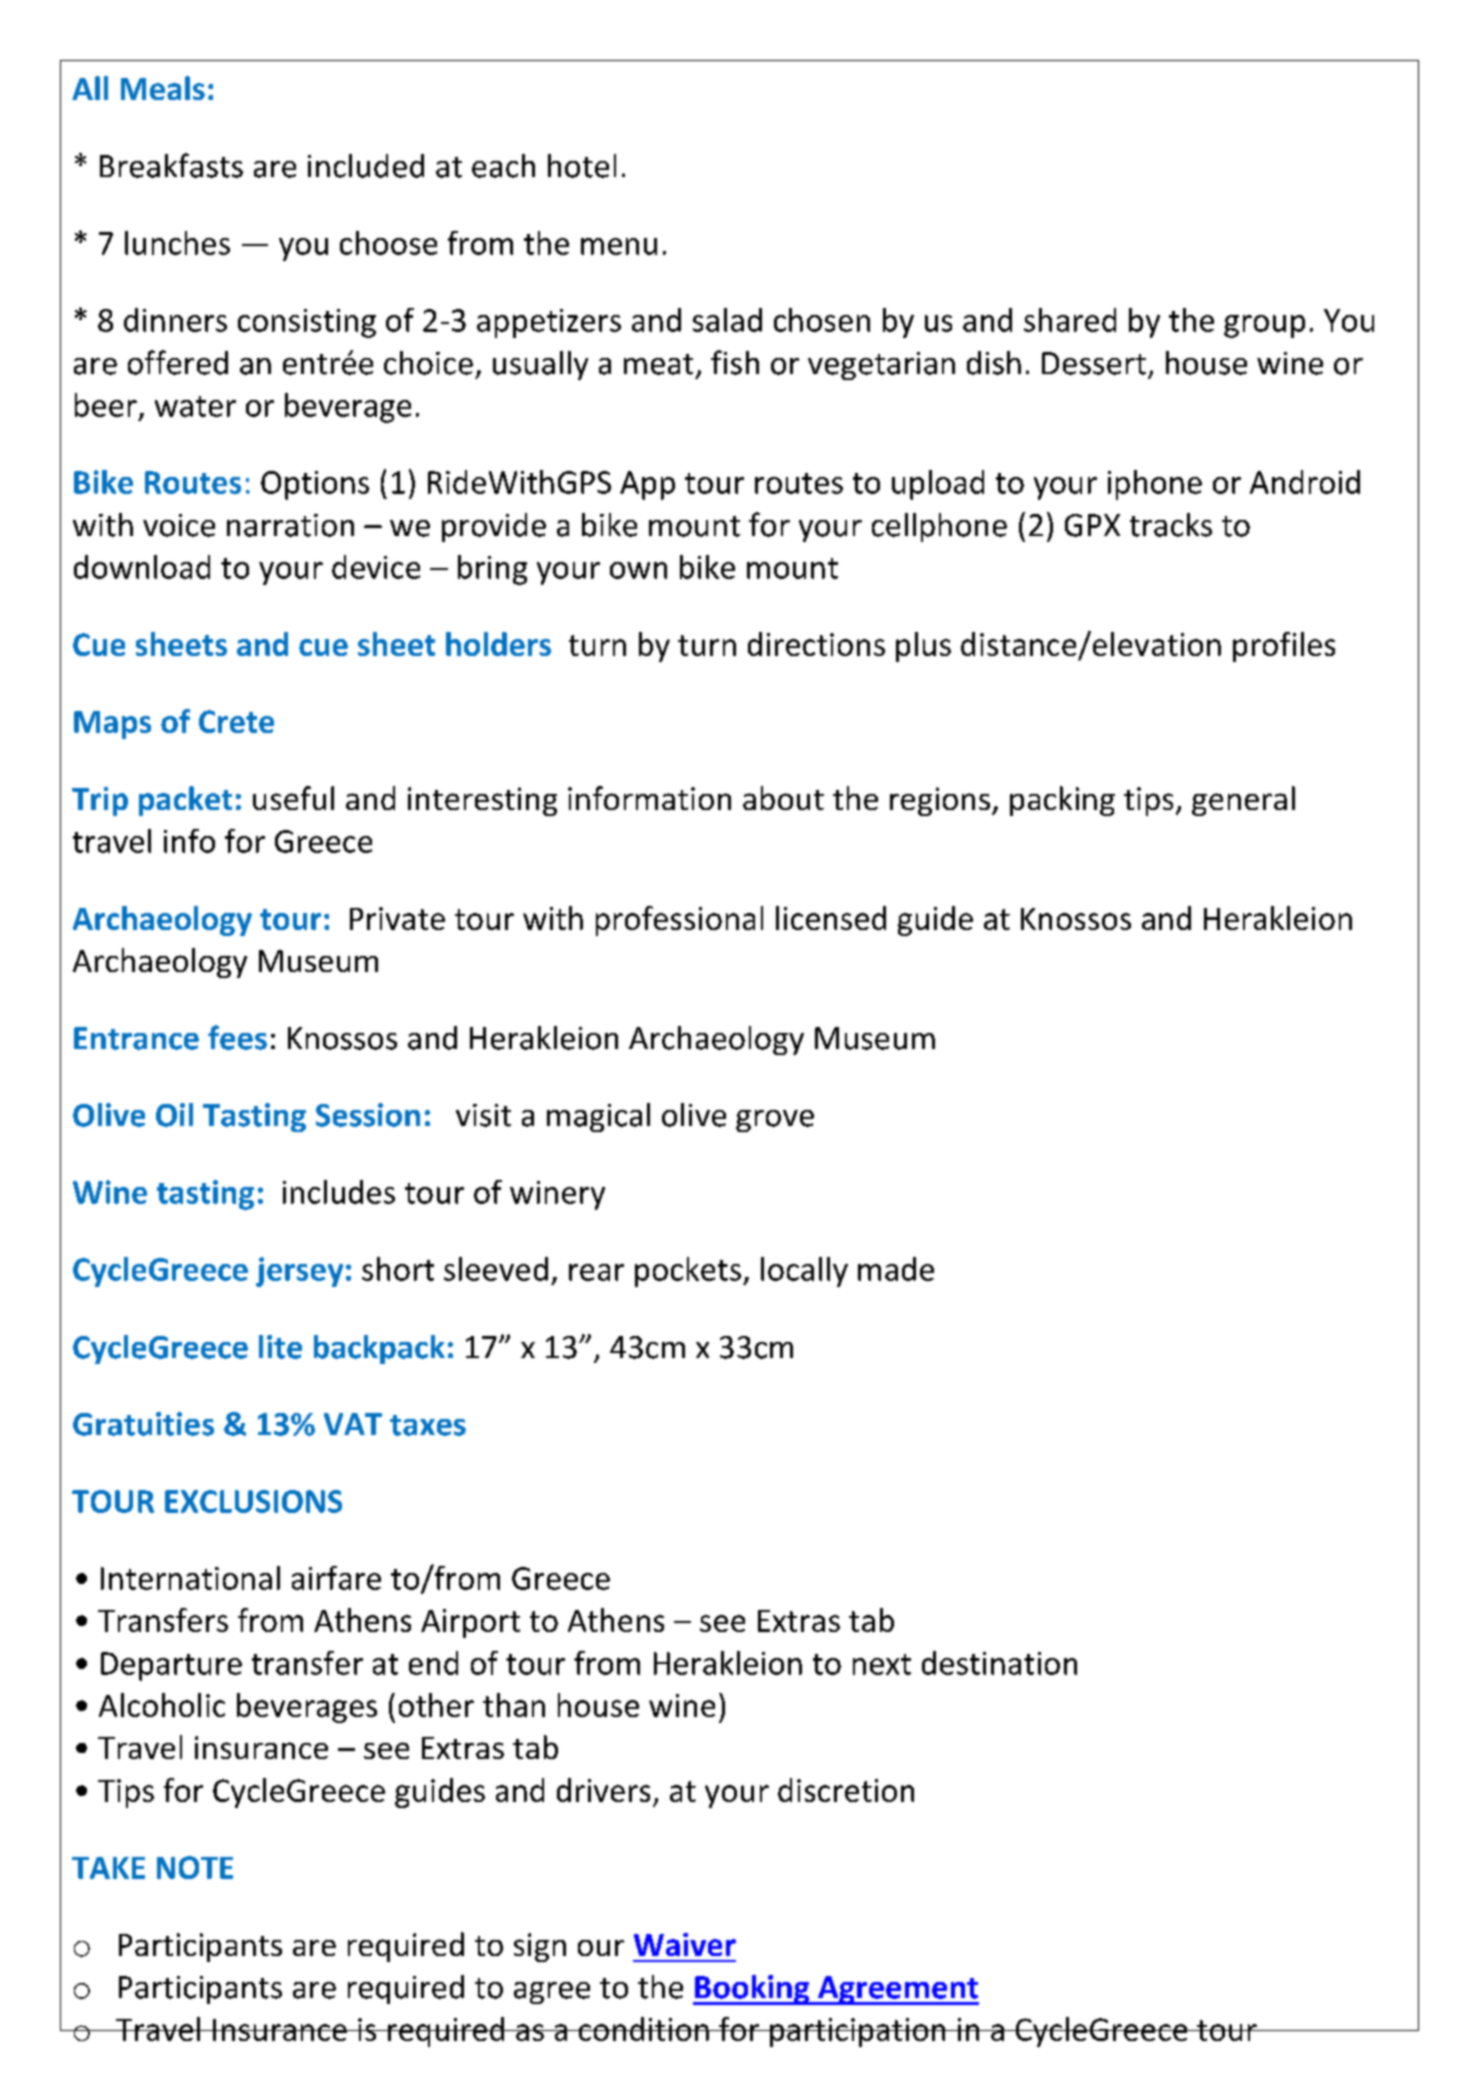  What do you see at coordinates (1070, 320) in the image?
I see `shared` at bounding box center [1070, 320].
